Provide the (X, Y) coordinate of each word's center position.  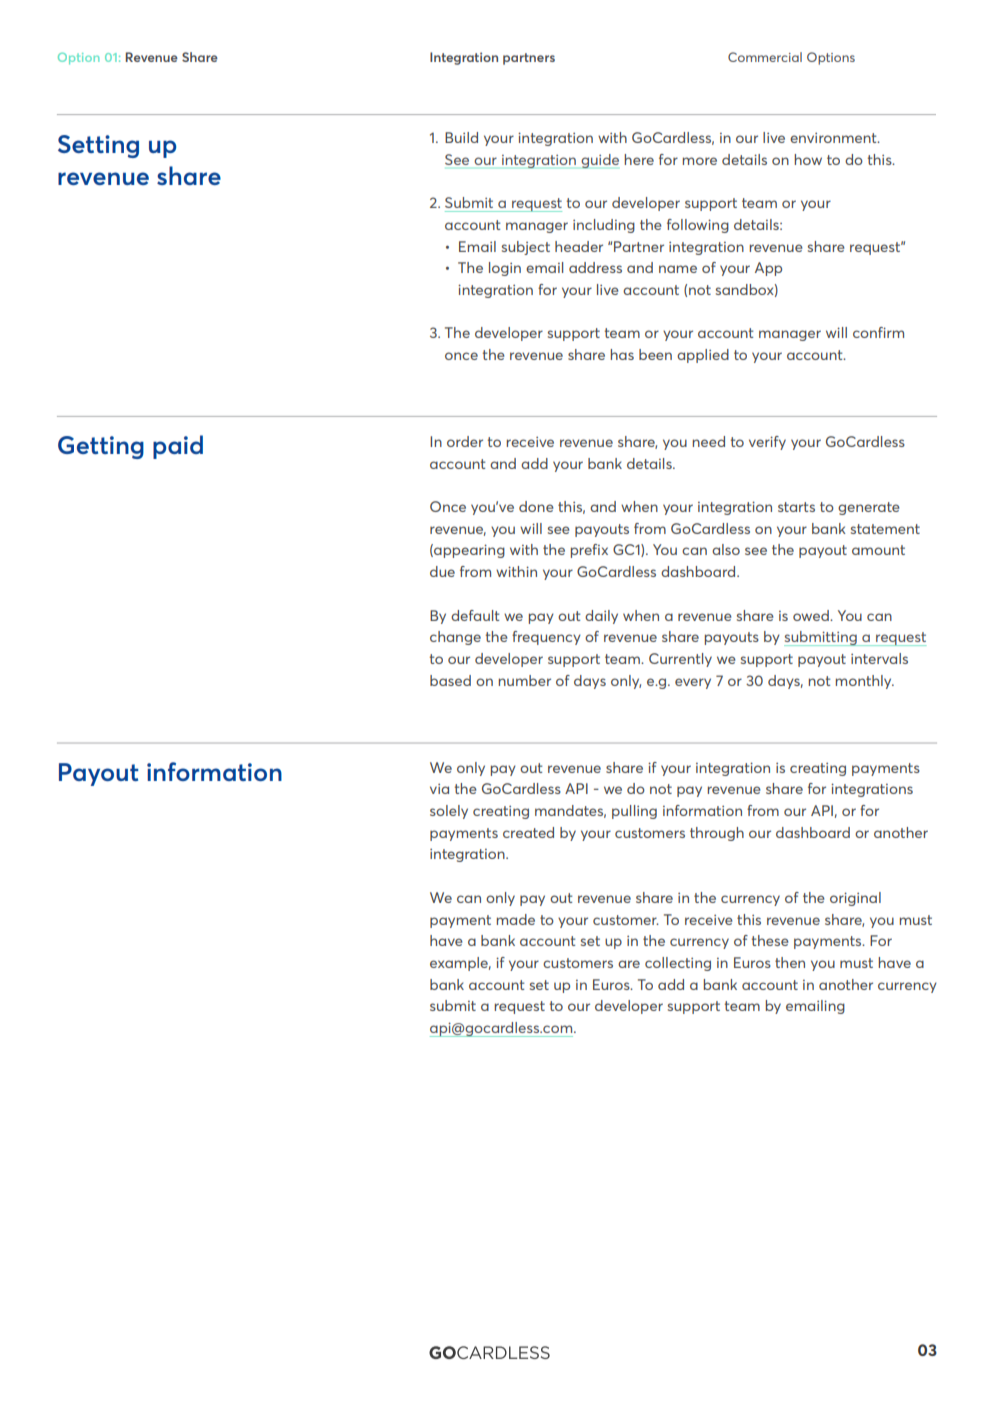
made (516, 919)
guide (600, 161)
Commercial (765, 57)
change (455, 638)
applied (703, 356)
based (450, 680)
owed (812, 615)
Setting (98, 146)
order (465, 441)
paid (178, 447)
